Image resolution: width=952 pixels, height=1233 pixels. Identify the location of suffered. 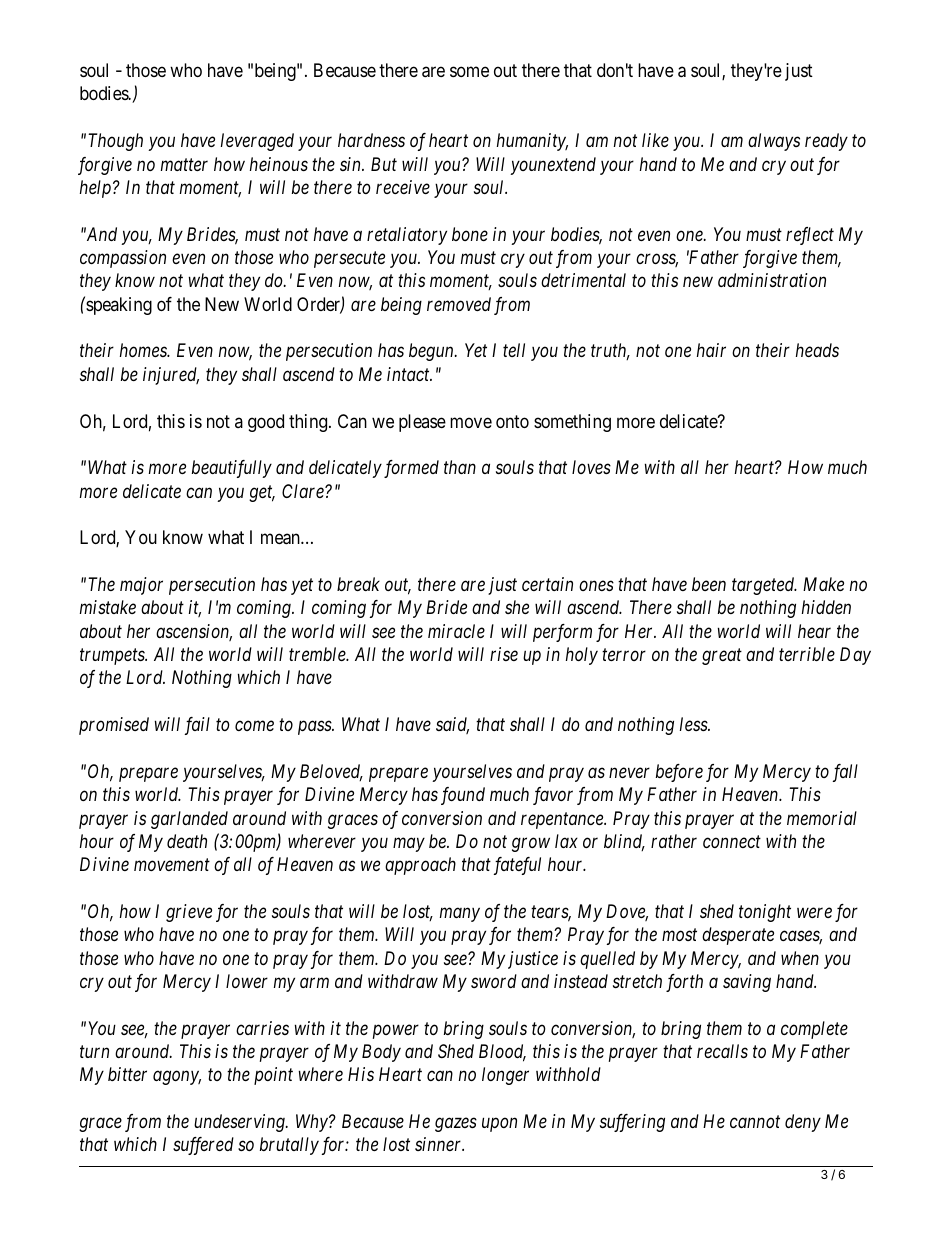
(203, 1146).
